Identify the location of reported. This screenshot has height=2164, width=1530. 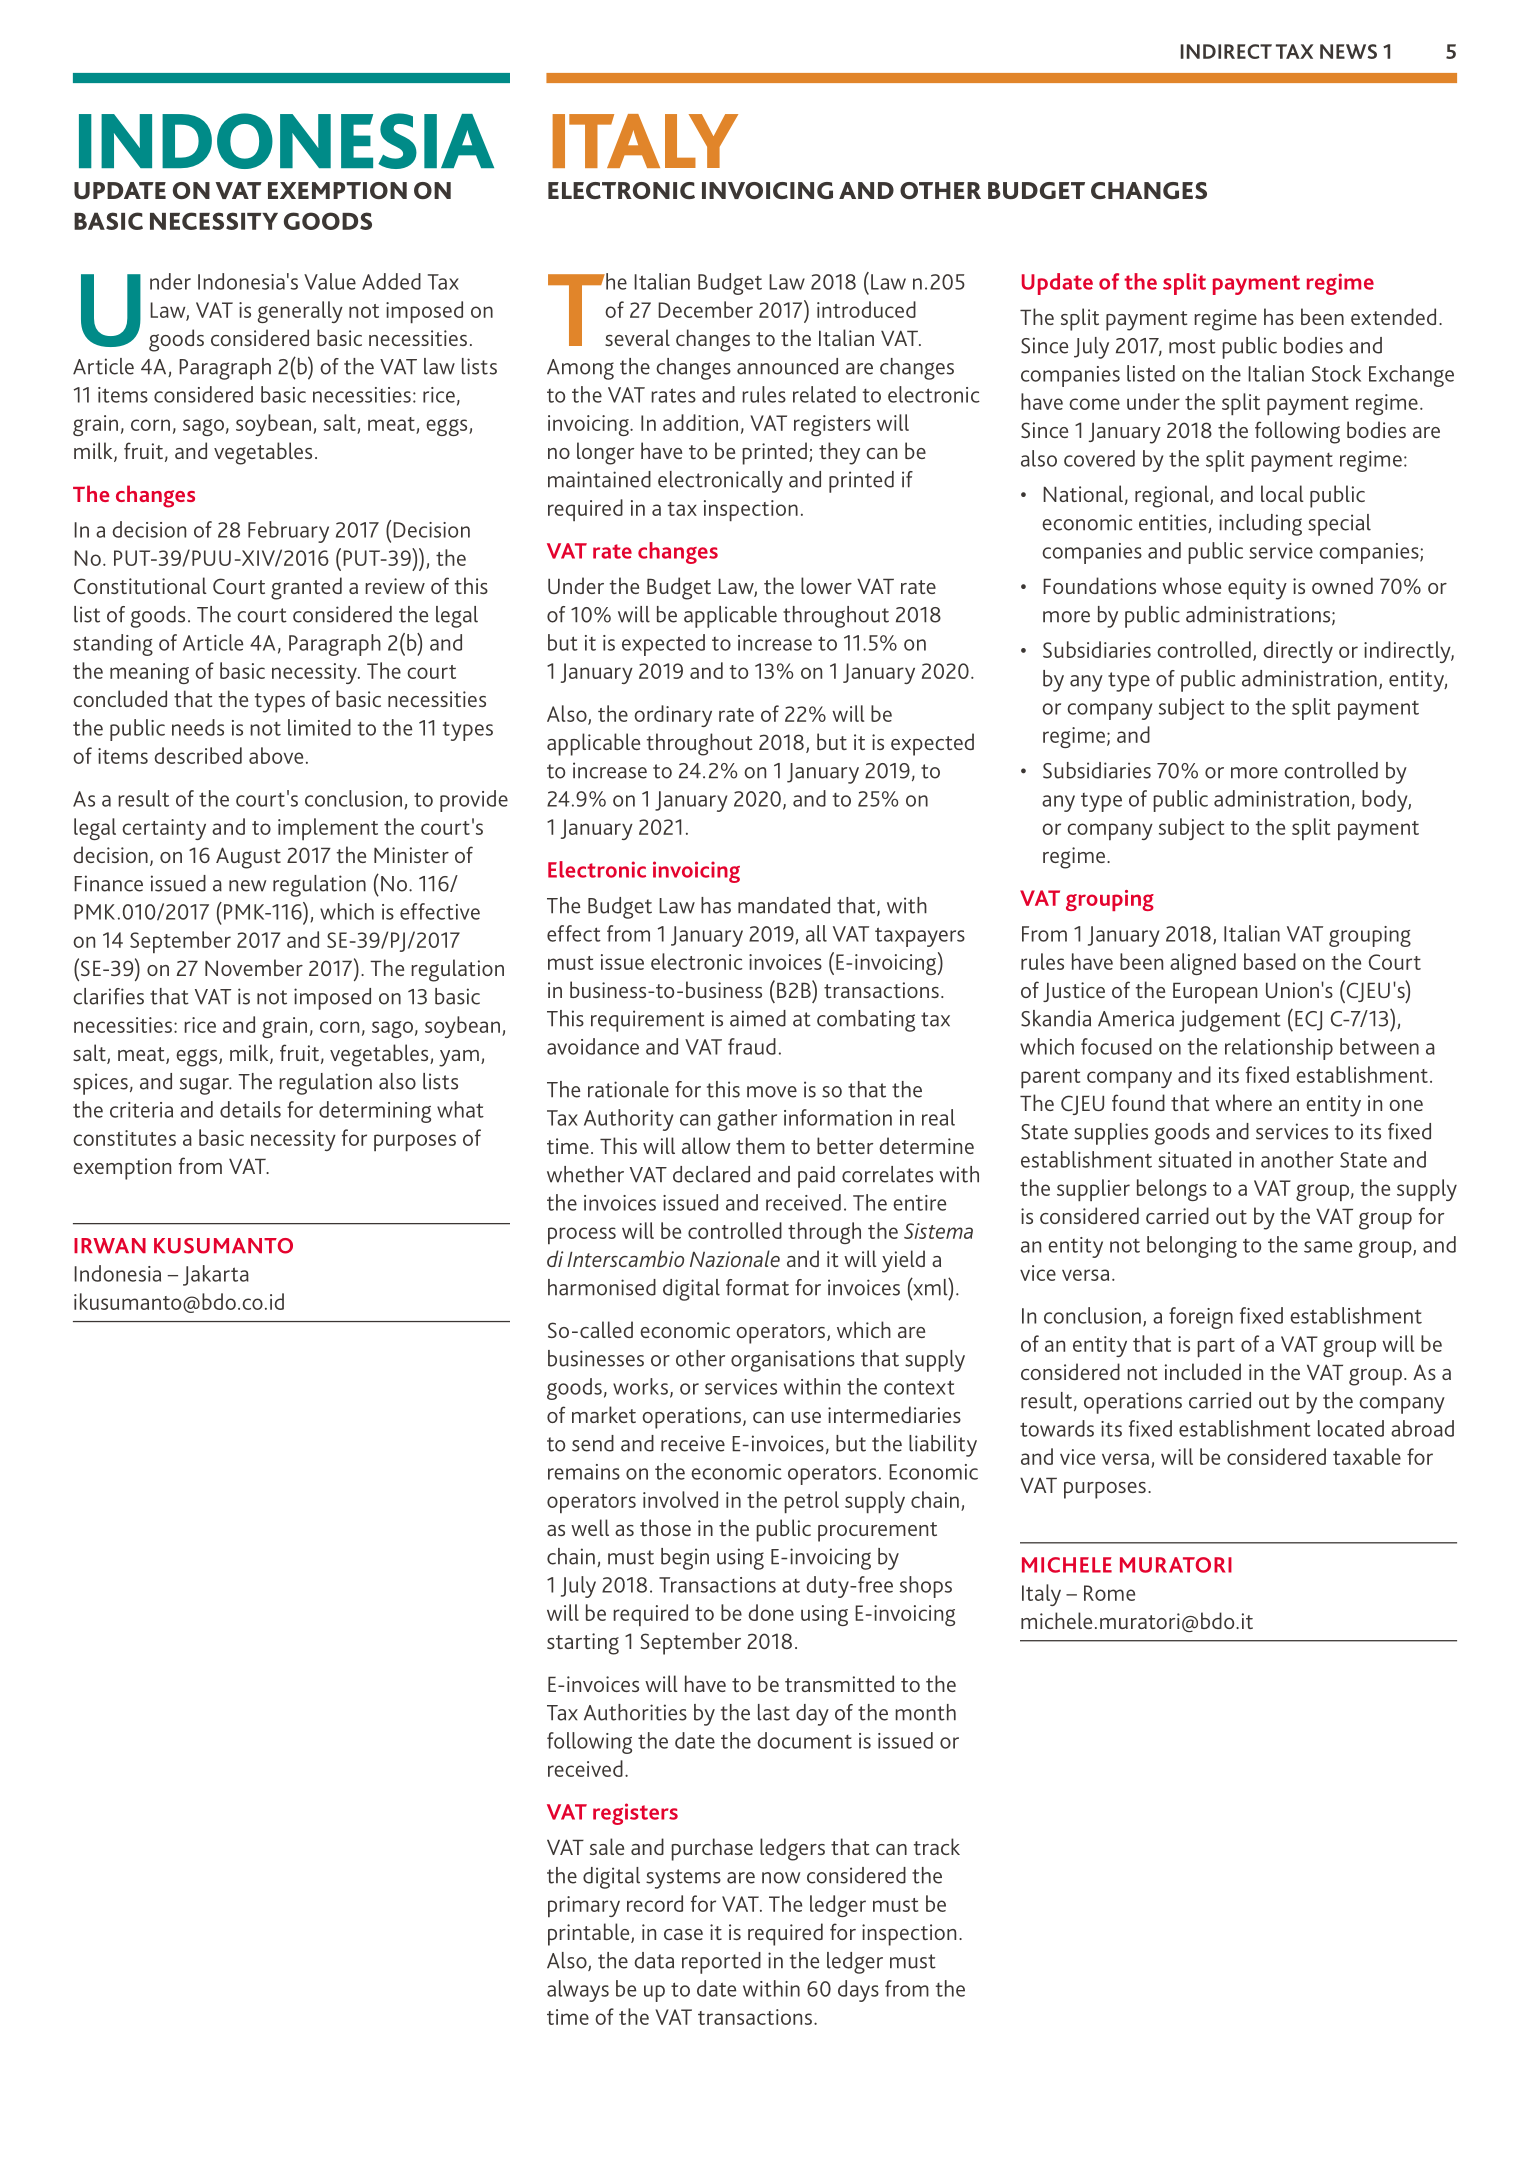
(721, 1963).
